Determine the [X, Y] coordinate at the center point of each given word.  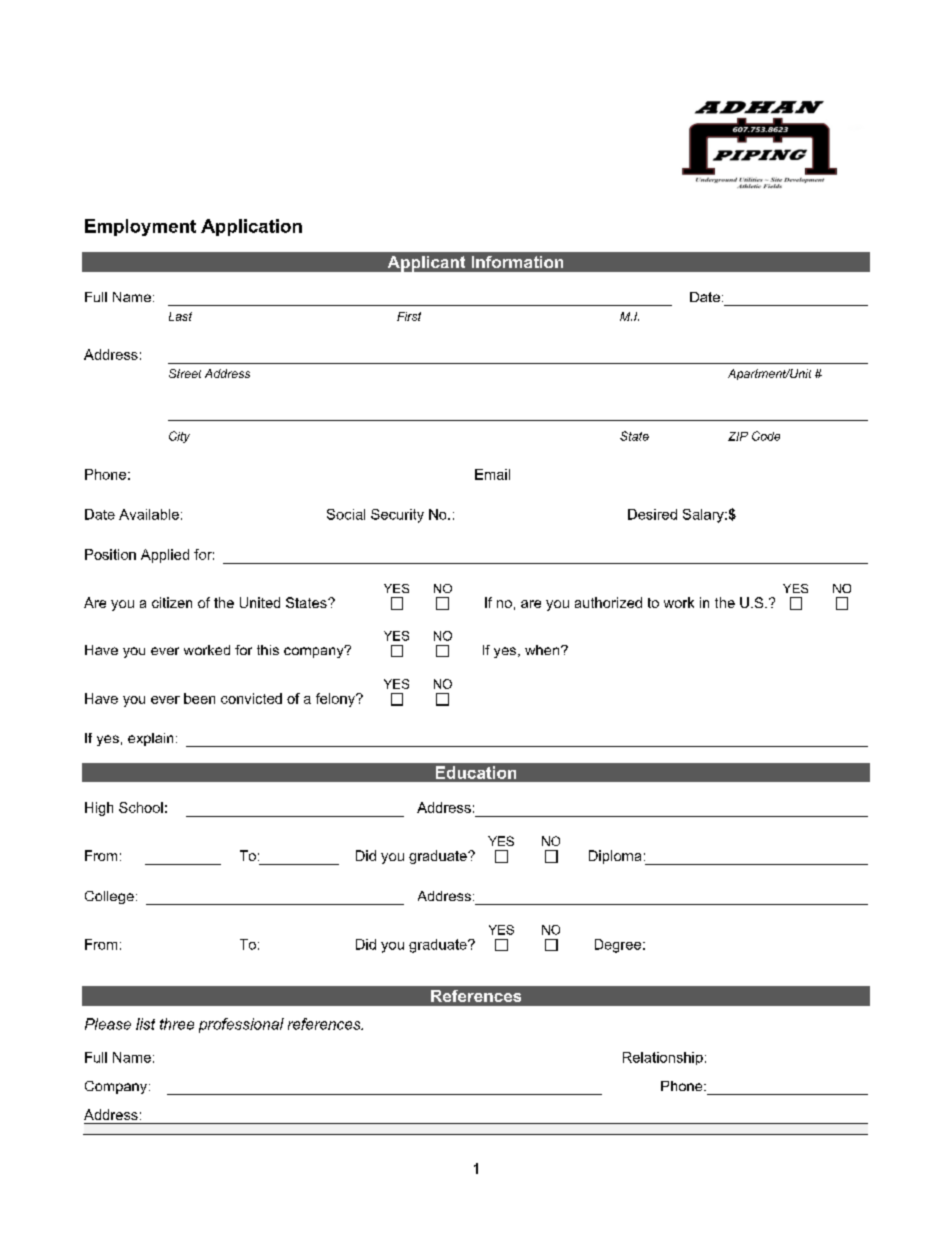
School [141, 807]
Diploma [615, 857]
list [145, 1024]
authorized [608, 602]
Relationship [663, 1058]
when [543, 650]
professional [241, 1025]
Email [492, 474]
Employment [140, 227]
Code [766, 436]
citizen [172, 602]
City [179, 437]
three [177, 1024]
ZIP [738, 436]
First [409, 316]
